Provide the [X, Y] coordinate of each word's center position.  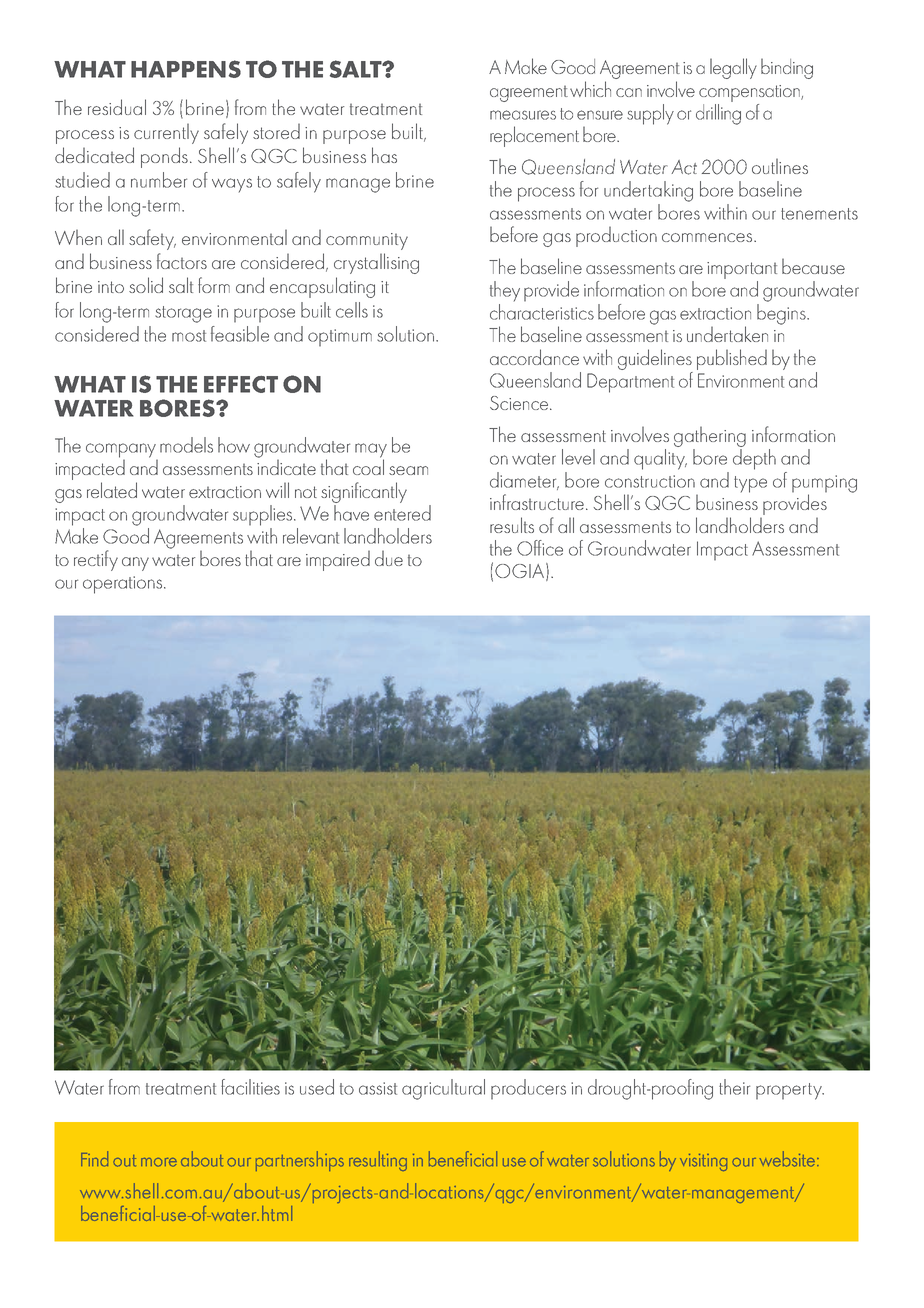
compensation [750, 93]
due [389, 558]
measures [523, 115]
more [159, 1162]
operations [124, 585]
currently [166, 133]
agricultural [443, 1089]
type [750, 484]
